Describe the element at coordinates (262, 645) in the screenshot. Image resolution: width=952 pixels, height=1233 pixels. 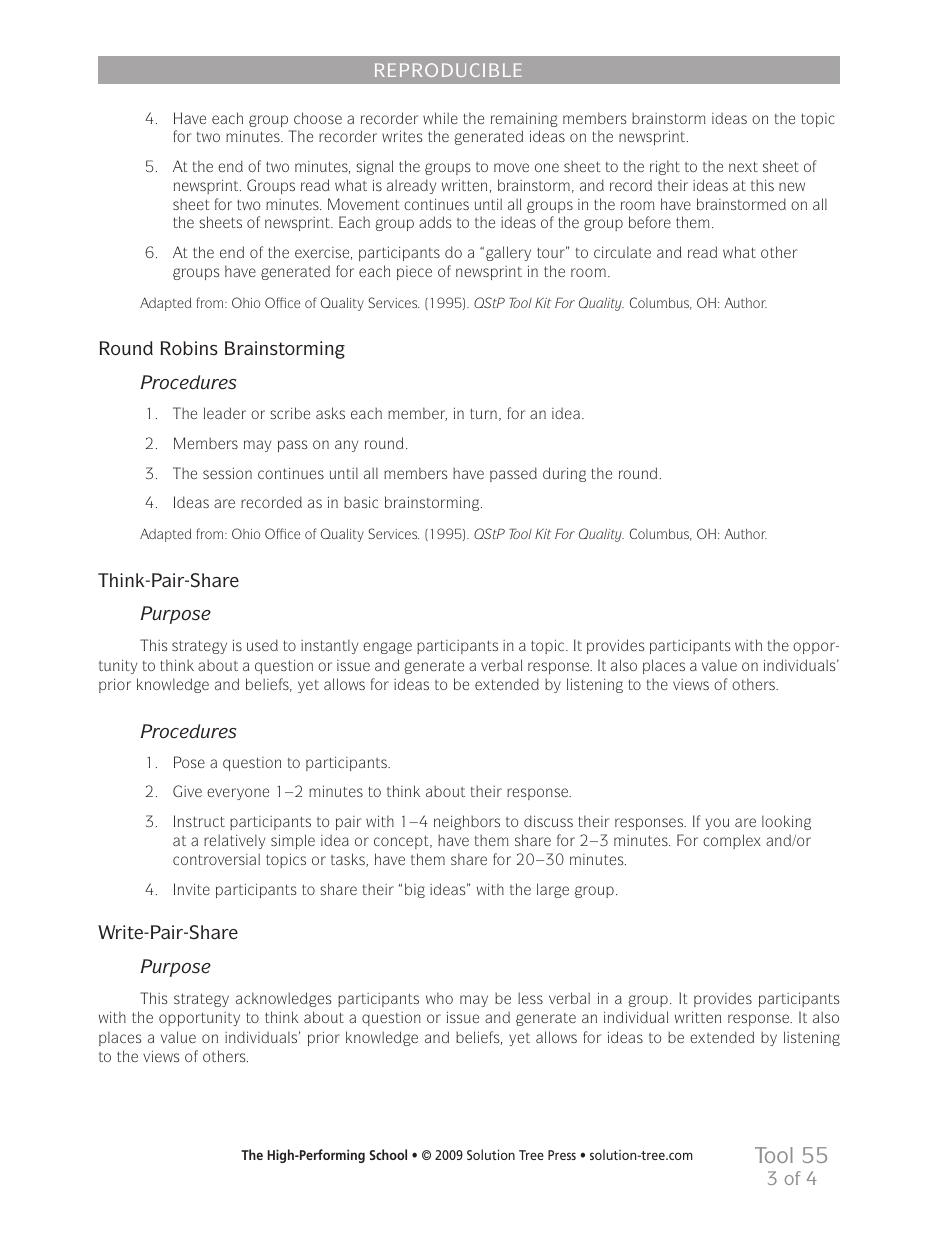
I see `used` at that location.
